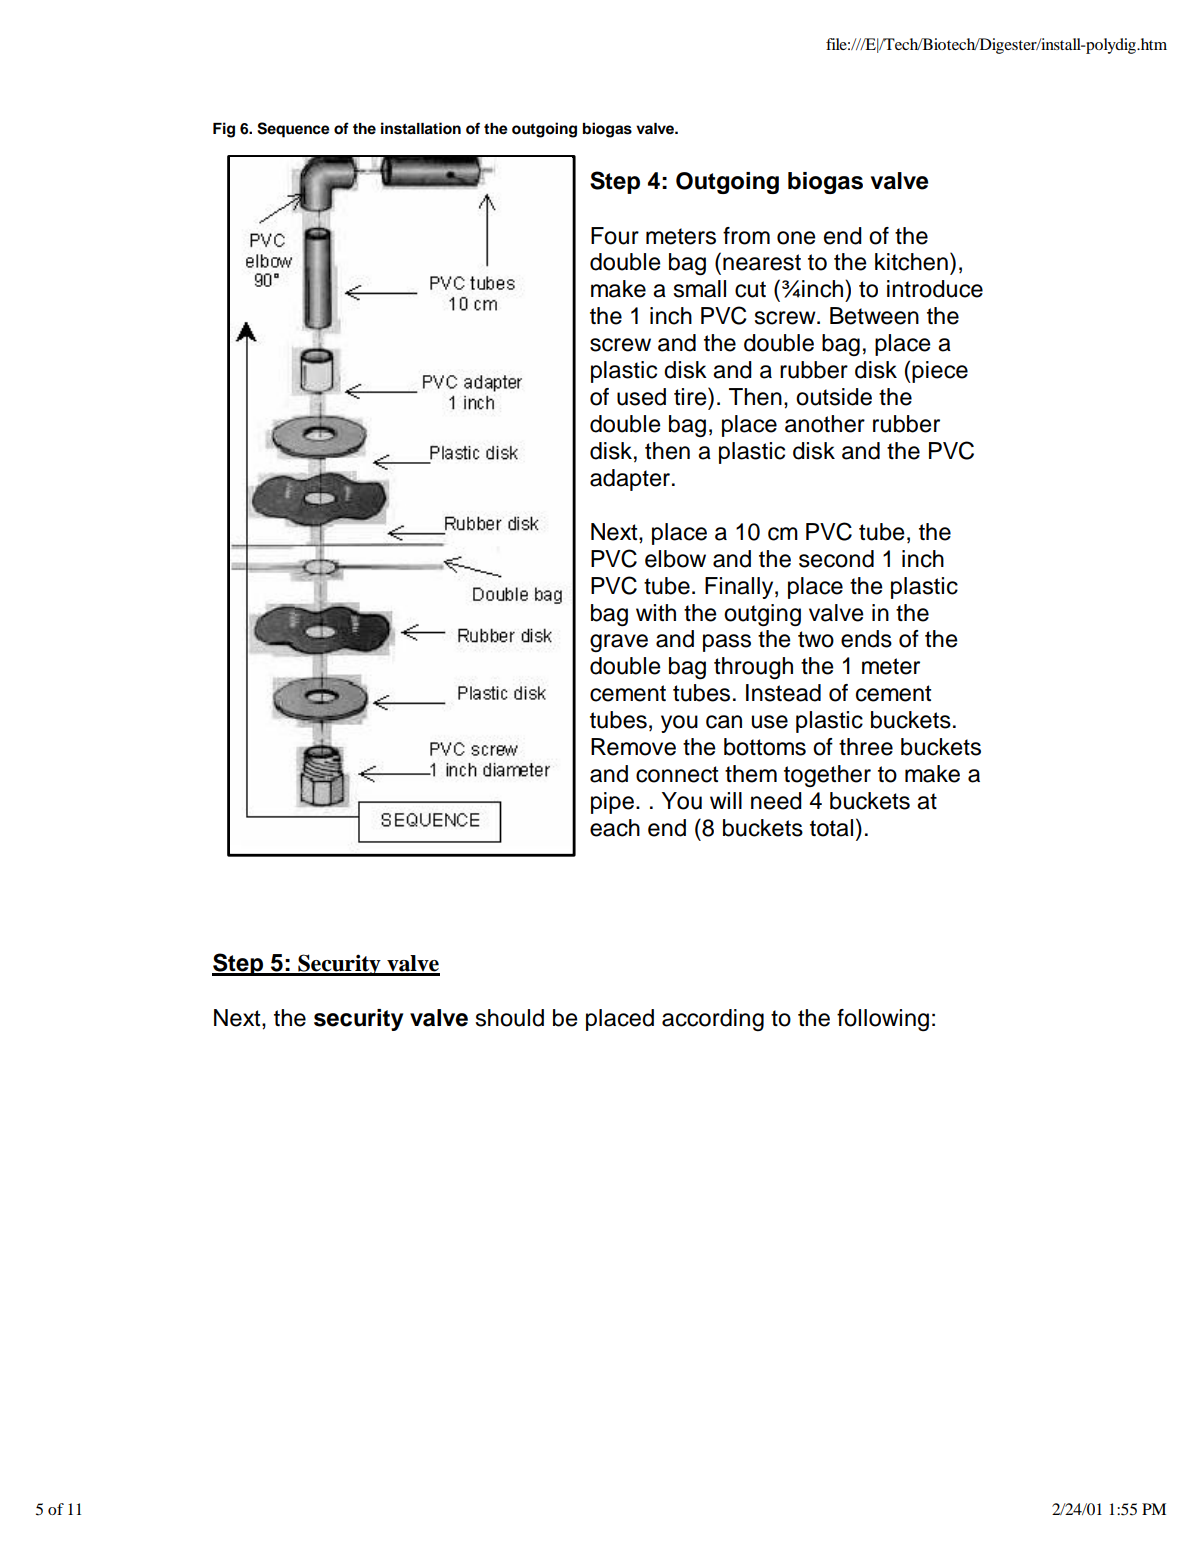 Image resolution: width=1202 pixels, height=1555 pixels. I want to click on according, so click(713, 1020).
